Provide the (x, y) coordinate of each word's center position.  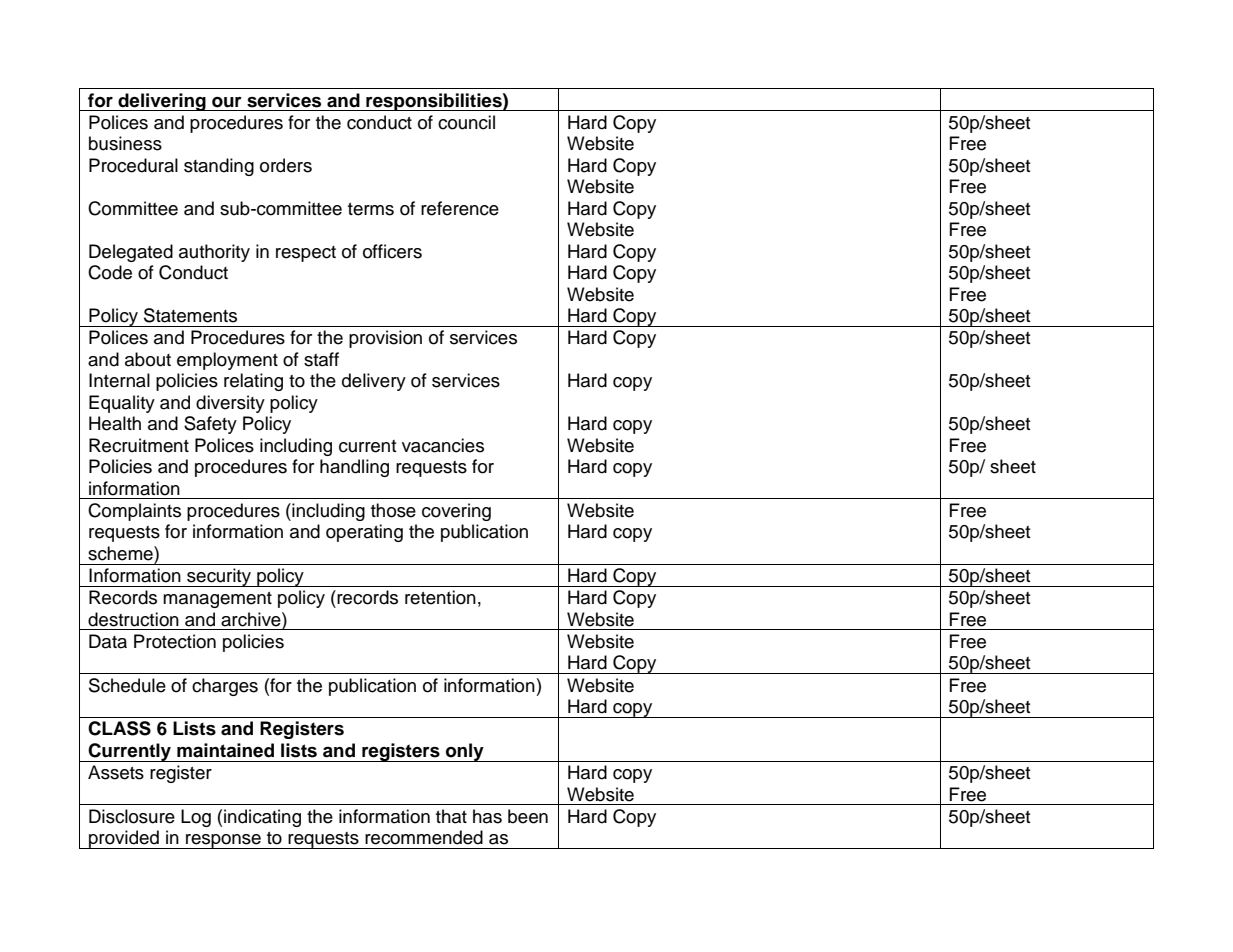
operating (364, 533)
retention (440, 597)
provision (385, 339)
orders (286, 165)
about (148, 359)
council (466, 122)
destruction (133, 619)
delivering (162, 102)
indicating (262, 818)
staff (321, 359)
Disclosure (132, 816)
